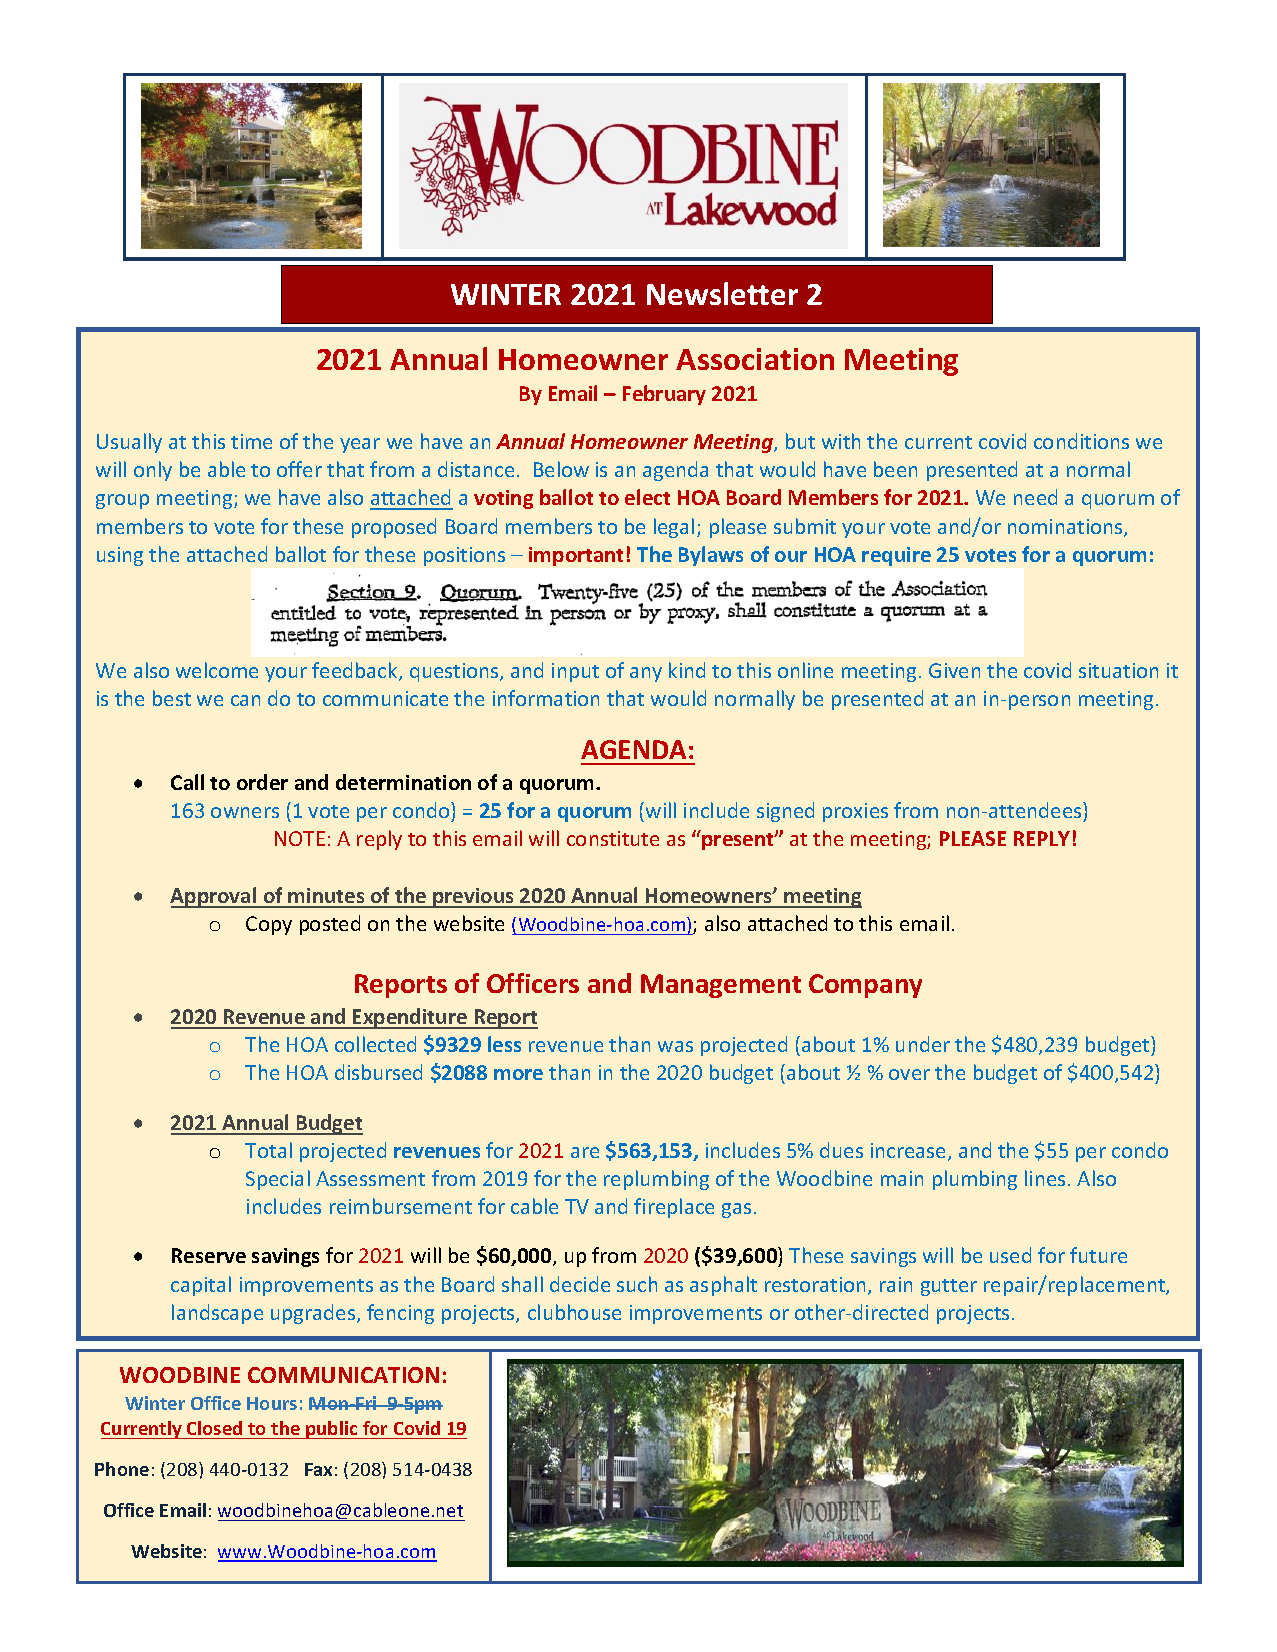 The width and height of the image is (1277, 1652). I want to click on Newsletter, so click(722, 293).
